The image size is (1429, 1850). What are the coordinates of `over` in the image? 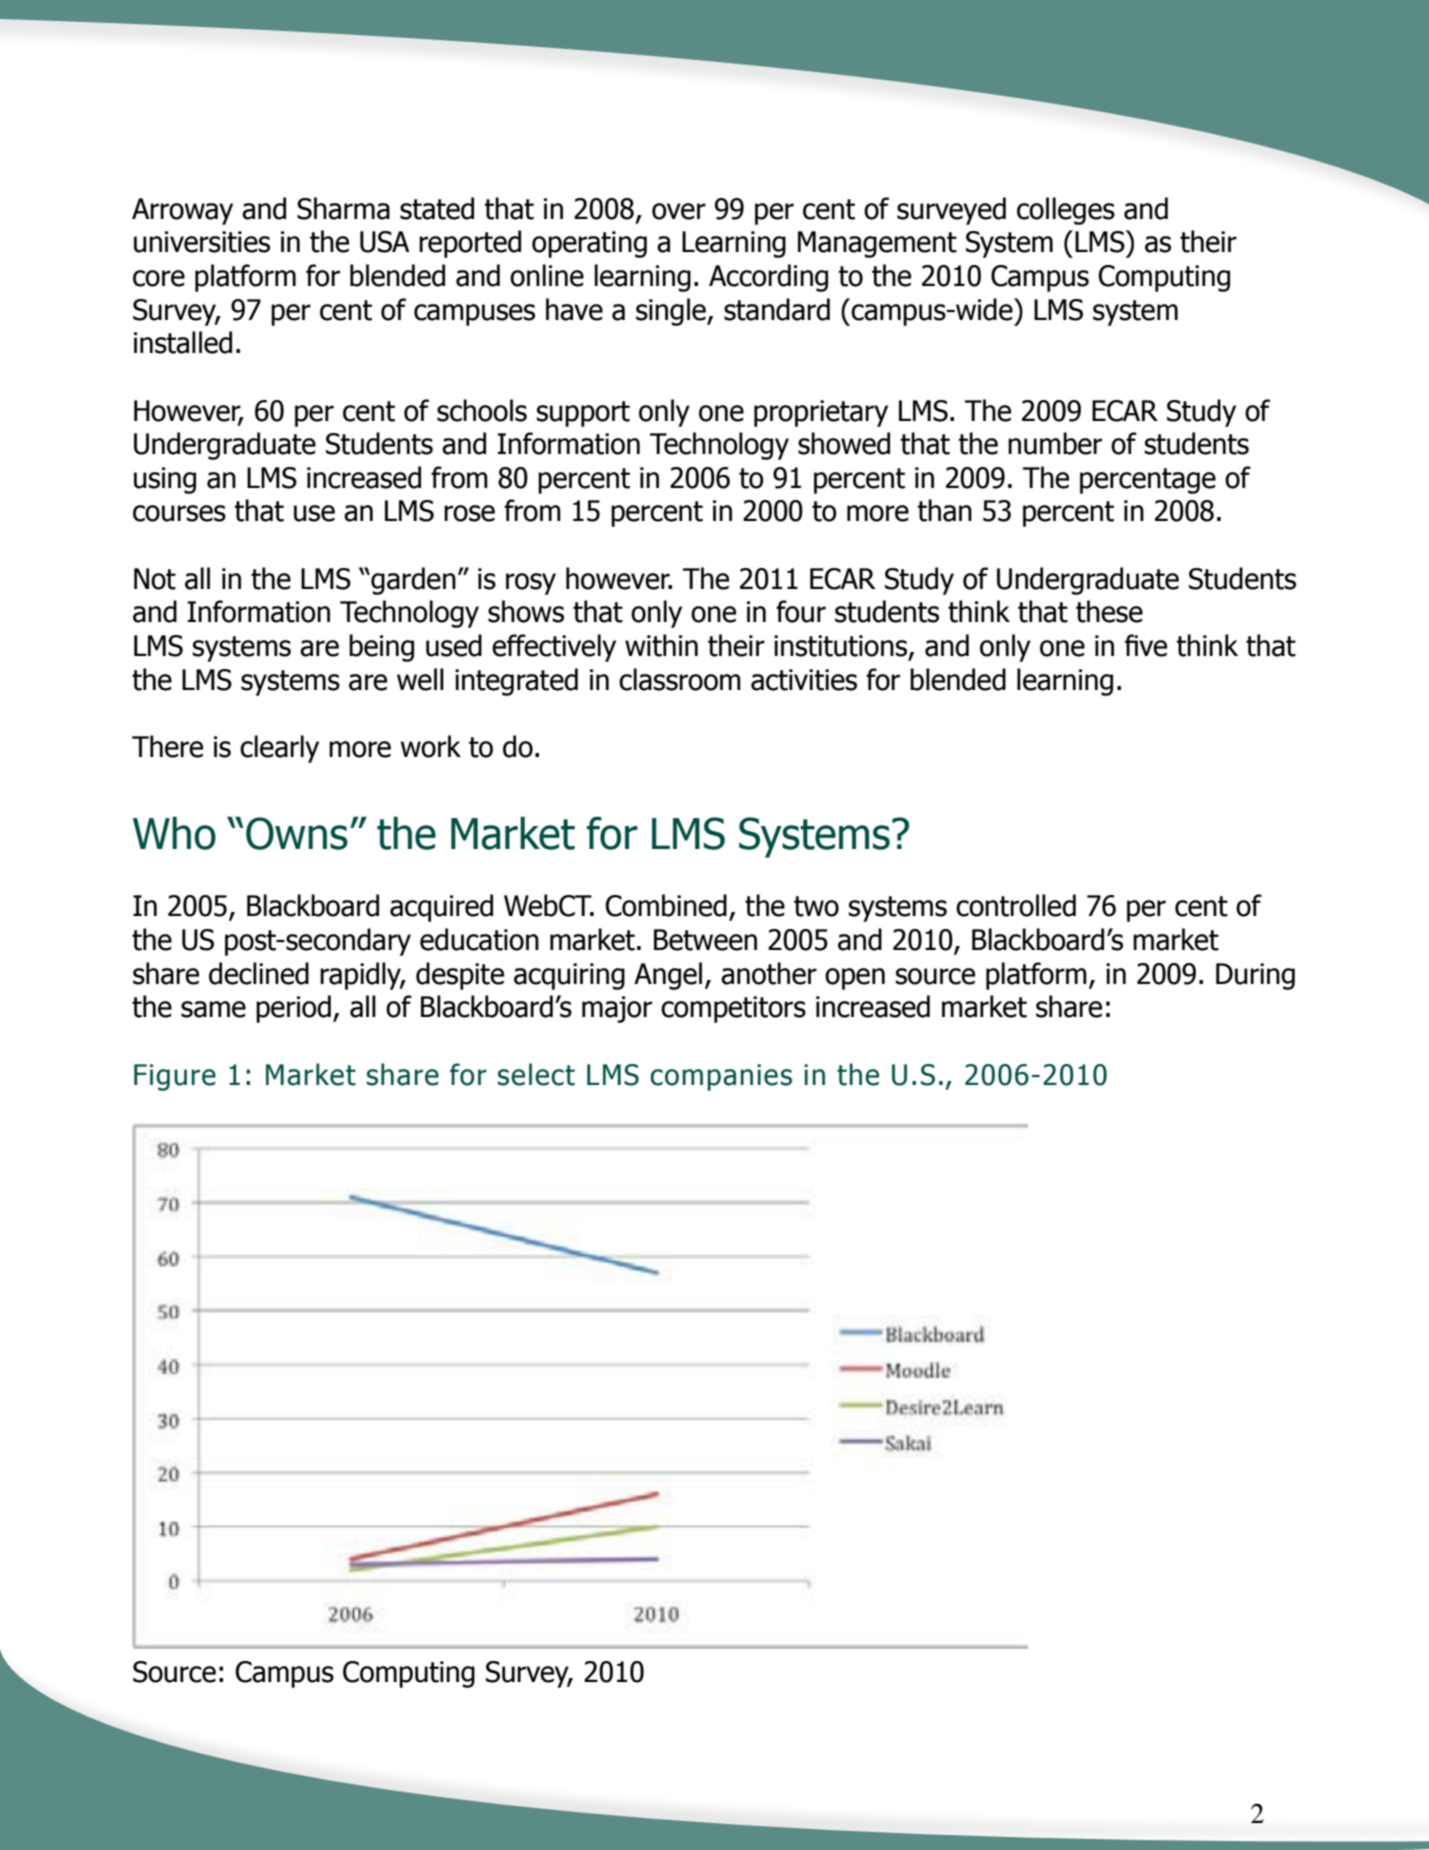 It's located at (679, 211).
